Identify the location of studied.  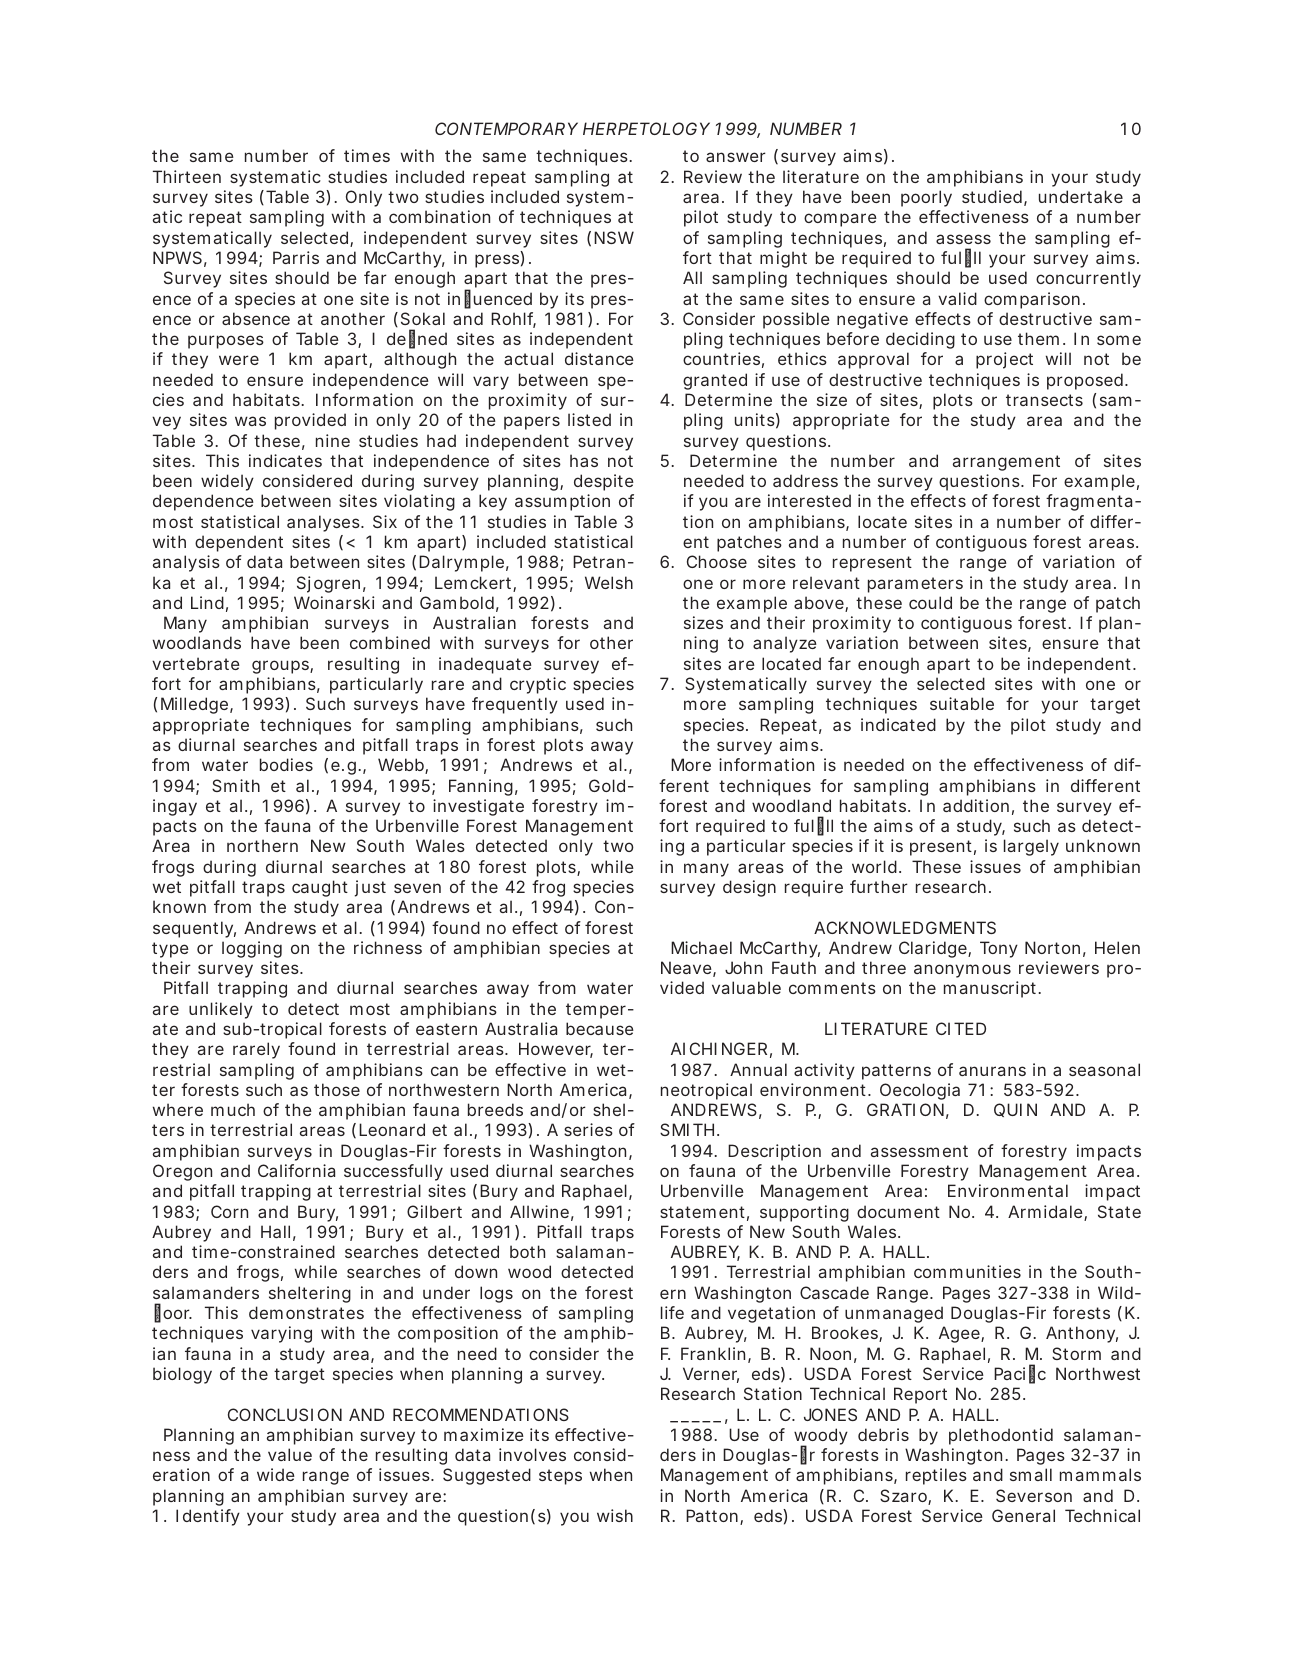
(992, 196).
